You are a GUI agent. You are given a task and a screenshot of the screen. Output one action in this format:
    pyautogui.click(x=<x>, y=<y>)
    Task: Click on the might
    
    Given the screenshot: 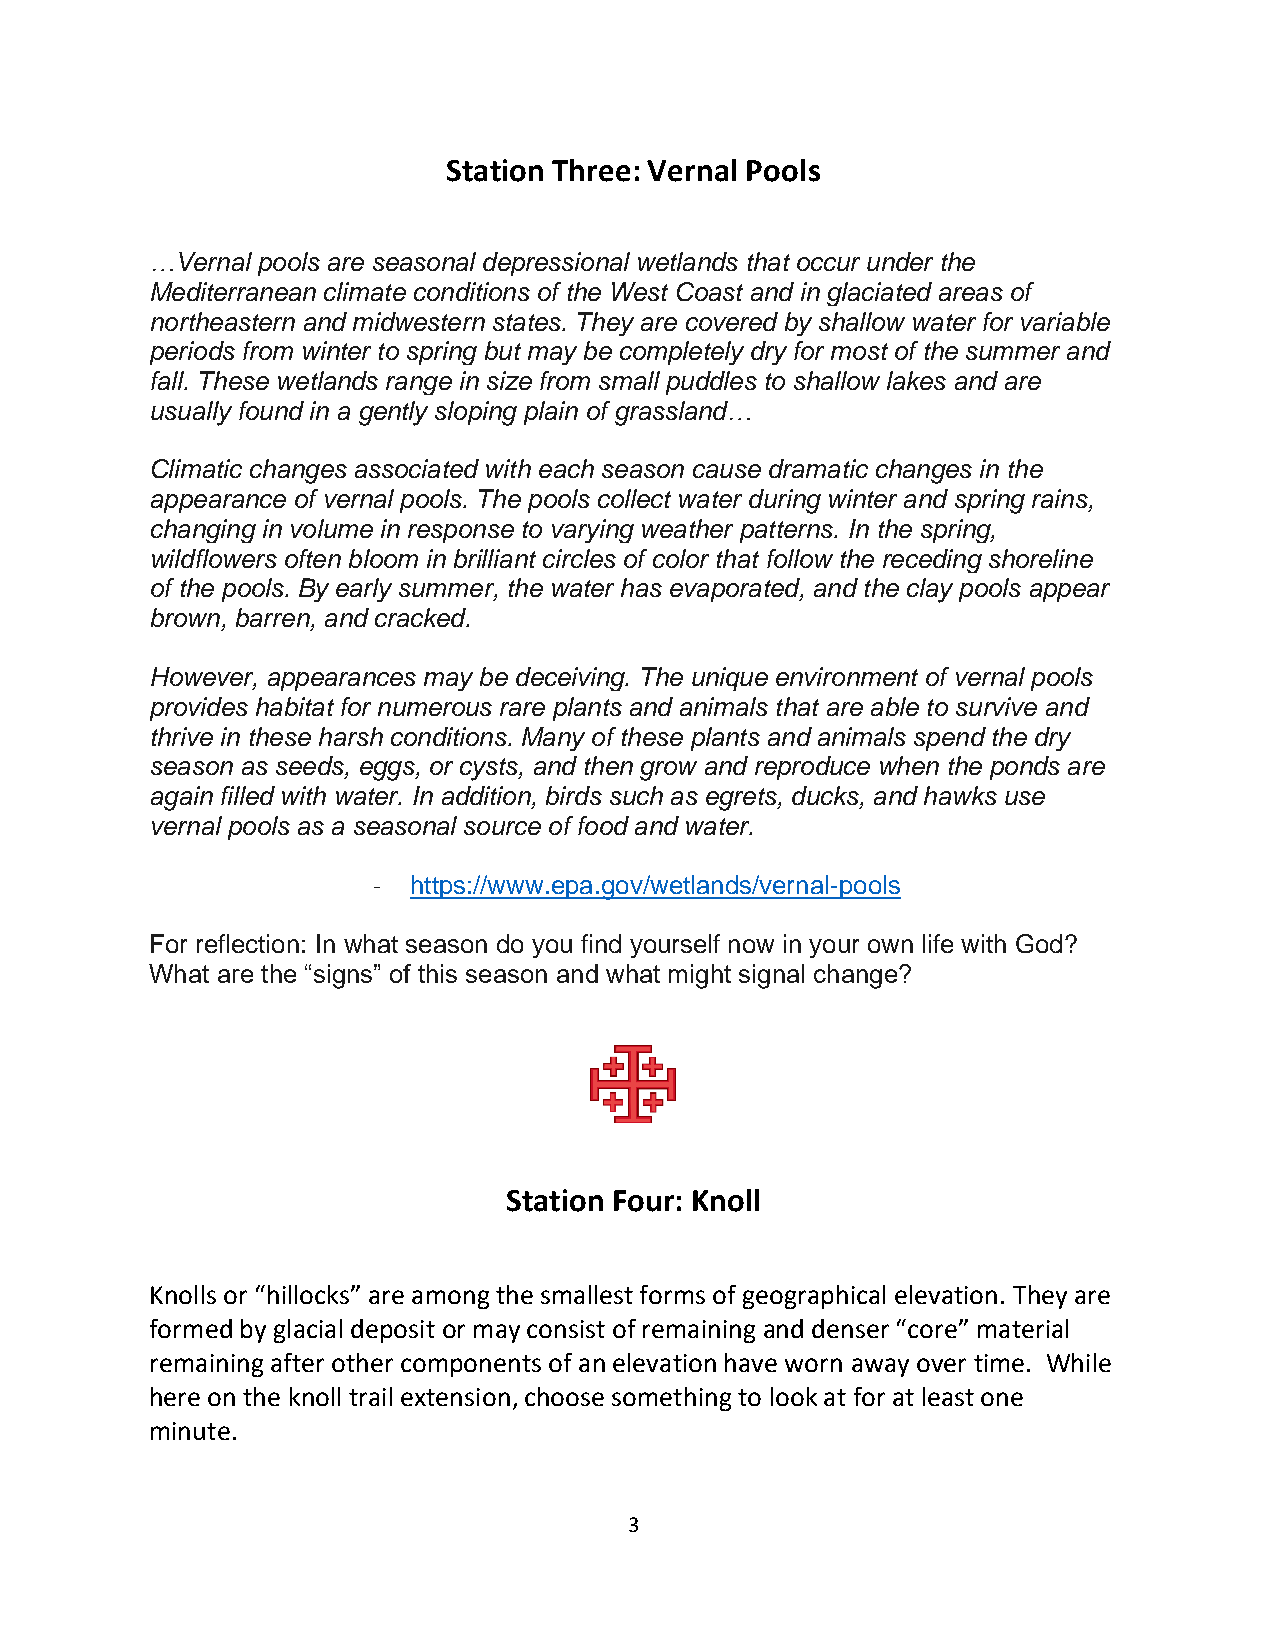 What is the action you would take?
    pyautogui.click(x=700, y=976)
